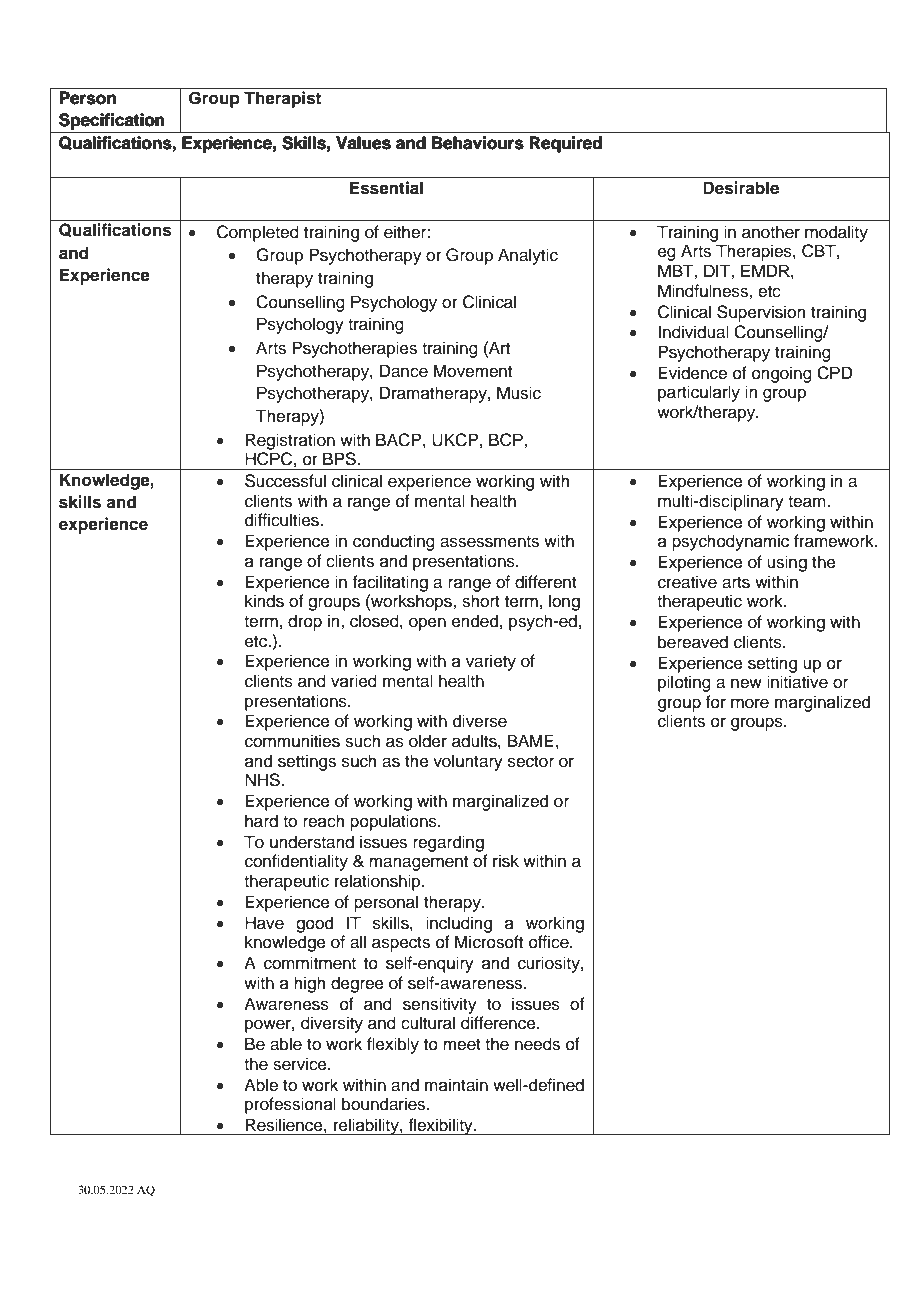 The height and width of the screenshot is (1308, 924). Describe the element at coordinates (456, 1085) in the screenshot. I see `maintain` at that location.
